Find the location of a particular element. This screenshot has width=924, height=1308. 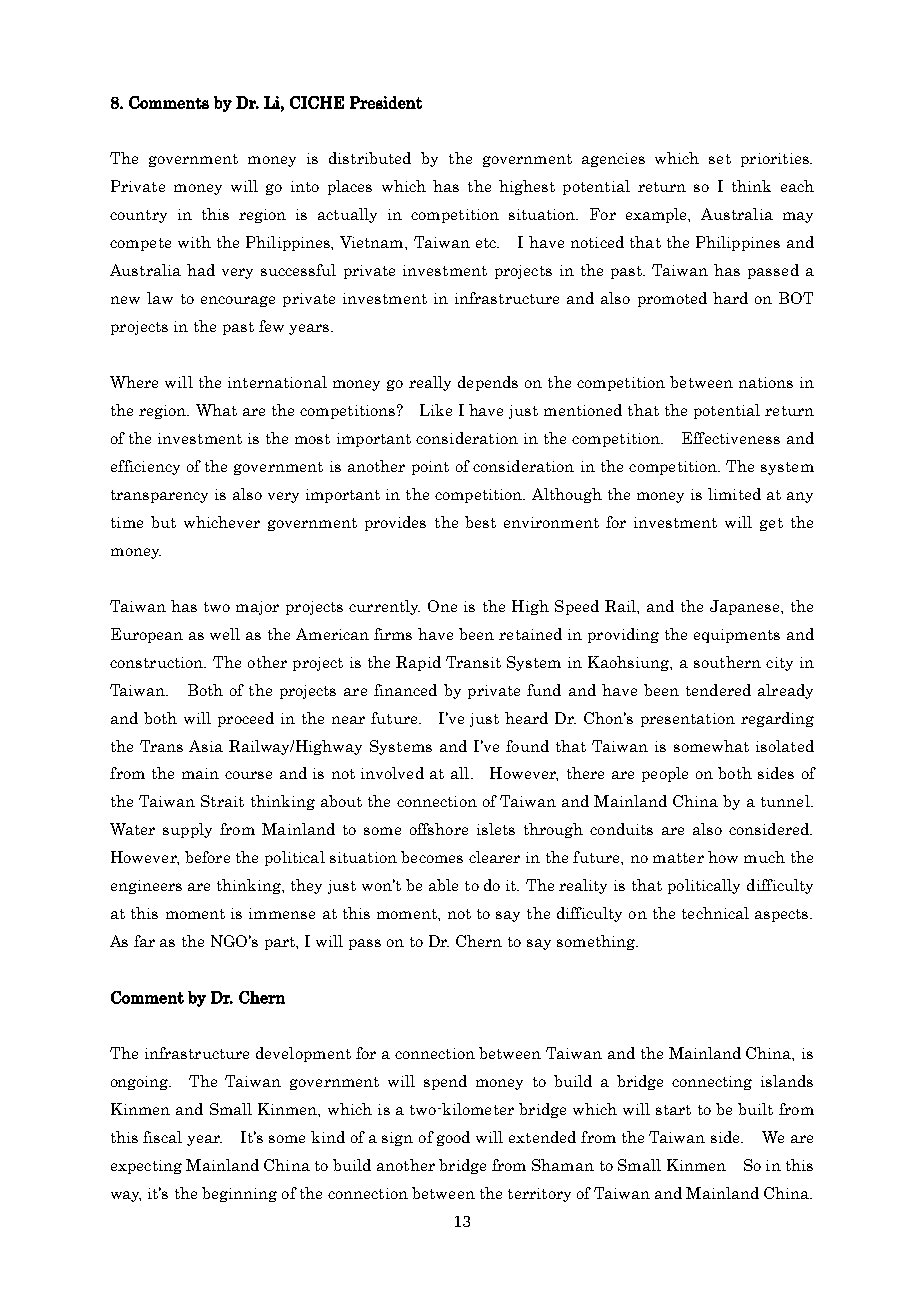

good is located at coordinates (453, 1138).
